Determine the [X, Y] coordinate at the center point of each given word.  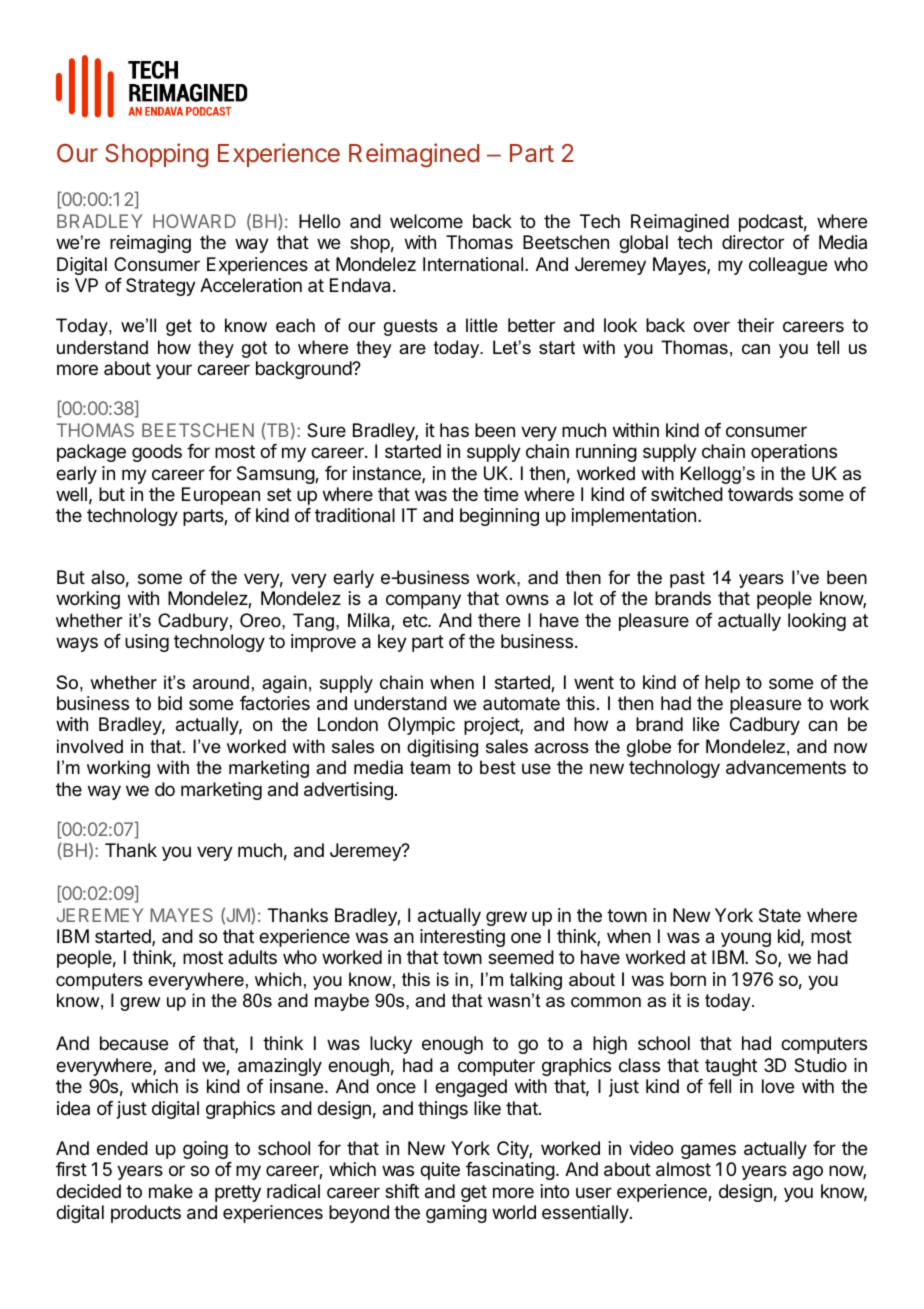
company [423, 601]
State [780, 915]
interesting [462, 938]
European [221, 496]
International [473, 264]
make [171, 1191]
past [687, 579]
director [753, 242]
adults [252, 957]
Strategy [161, 287]
